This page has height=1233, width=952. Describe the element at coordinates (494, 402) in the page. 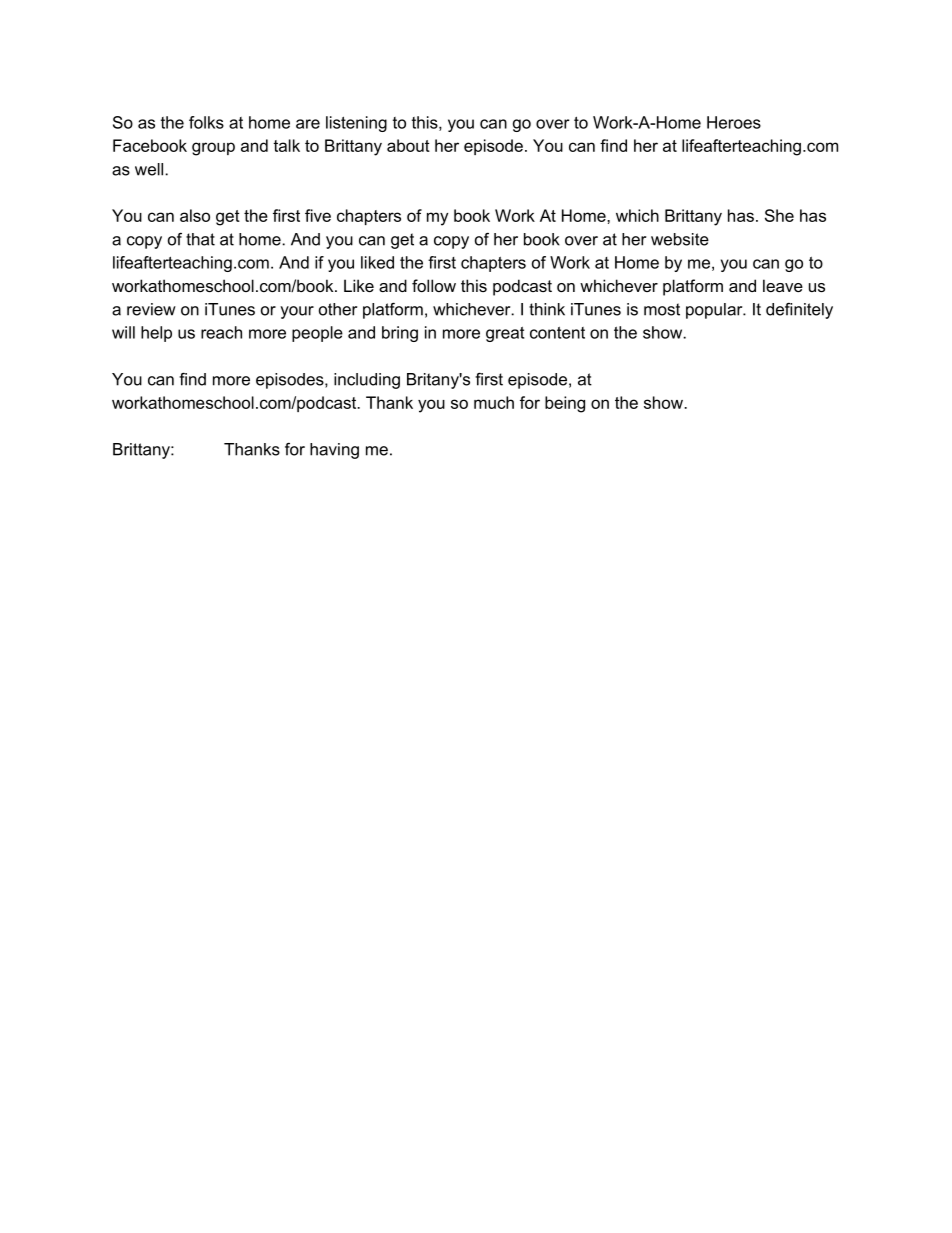

I see `much` at that location.
